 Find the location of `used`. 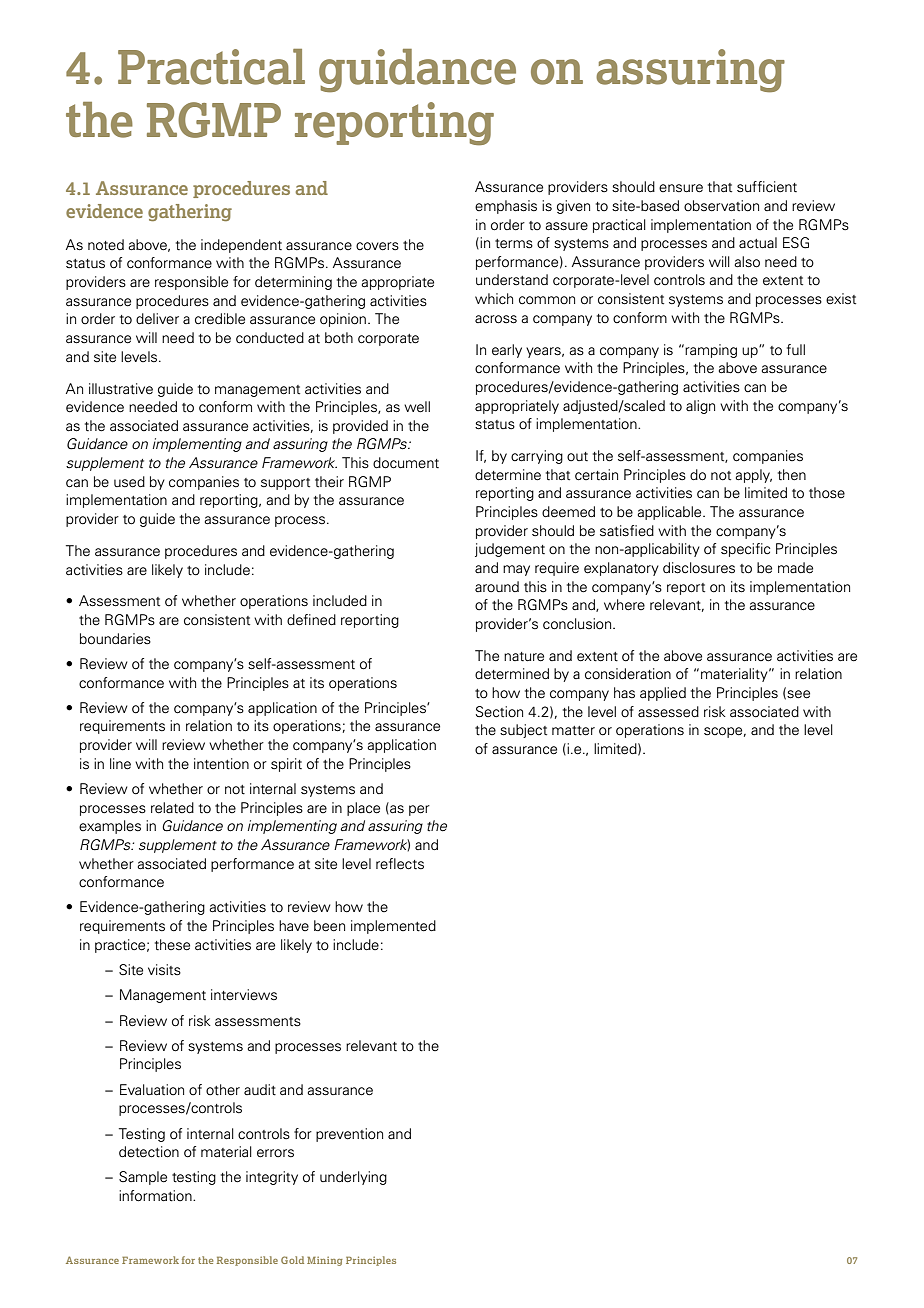

used is located at coordinates (129, 482).
